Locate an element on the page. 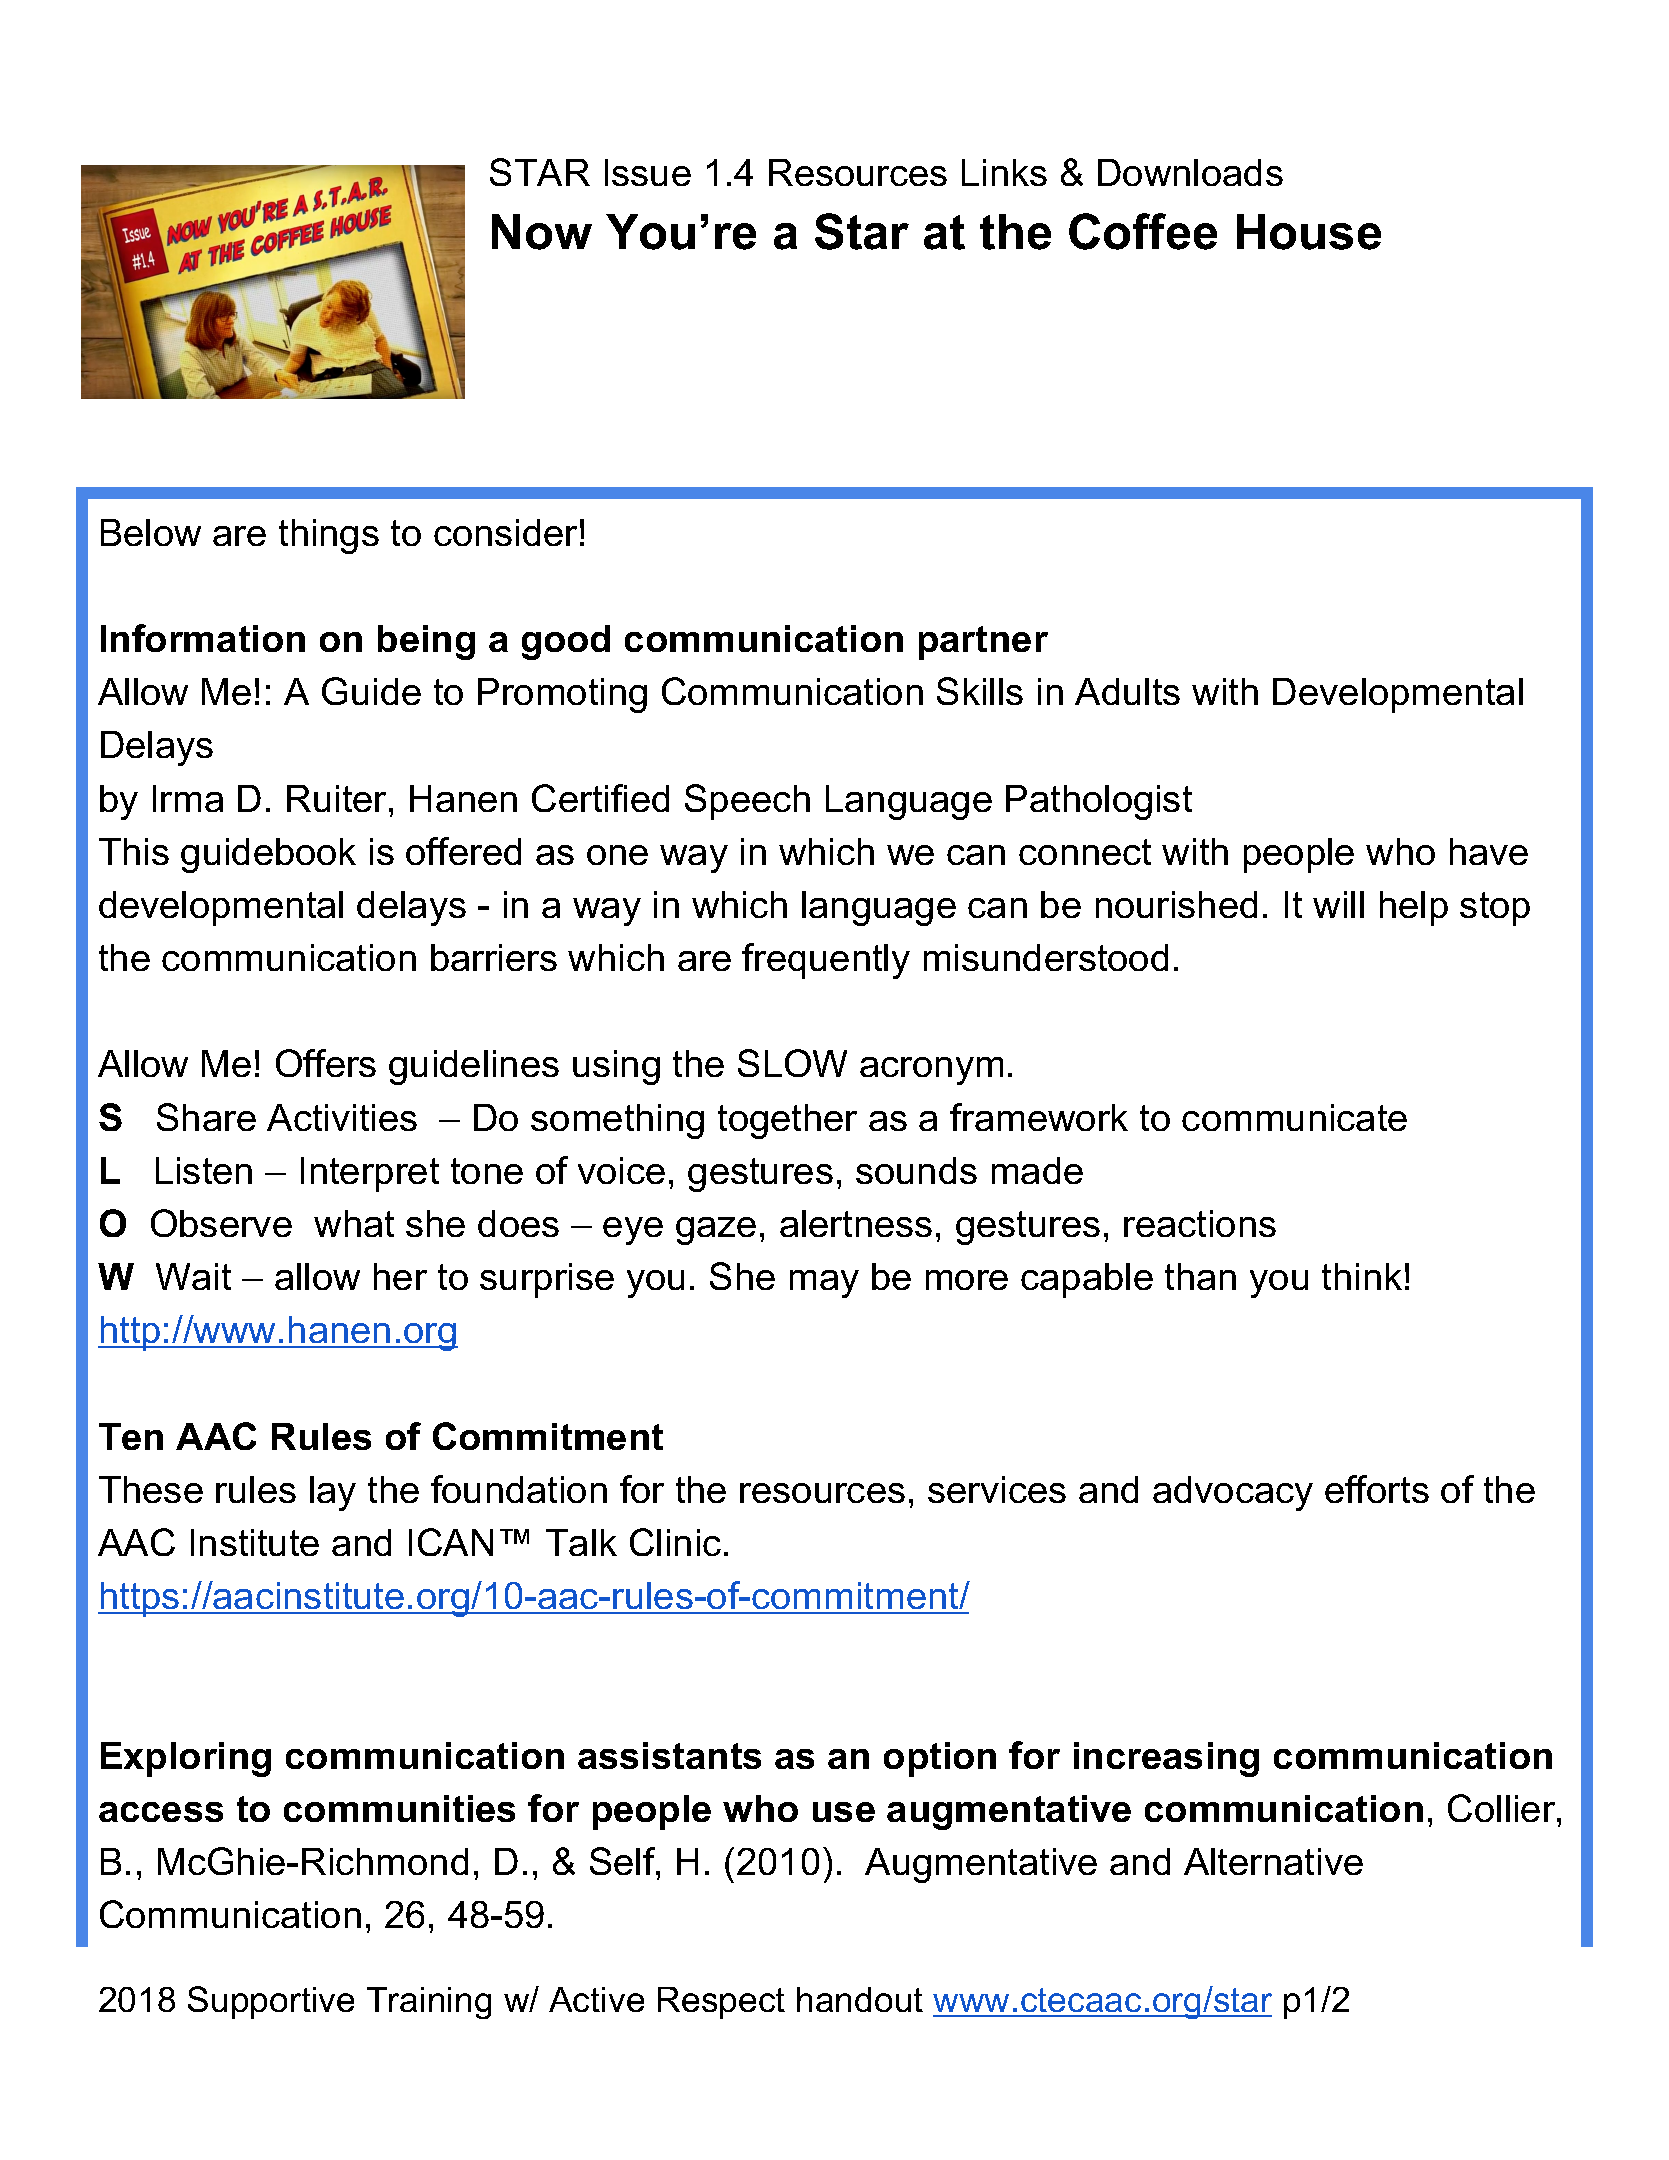 This image has height=2160, width=1669. Now is located at coordinates (542, 232).
